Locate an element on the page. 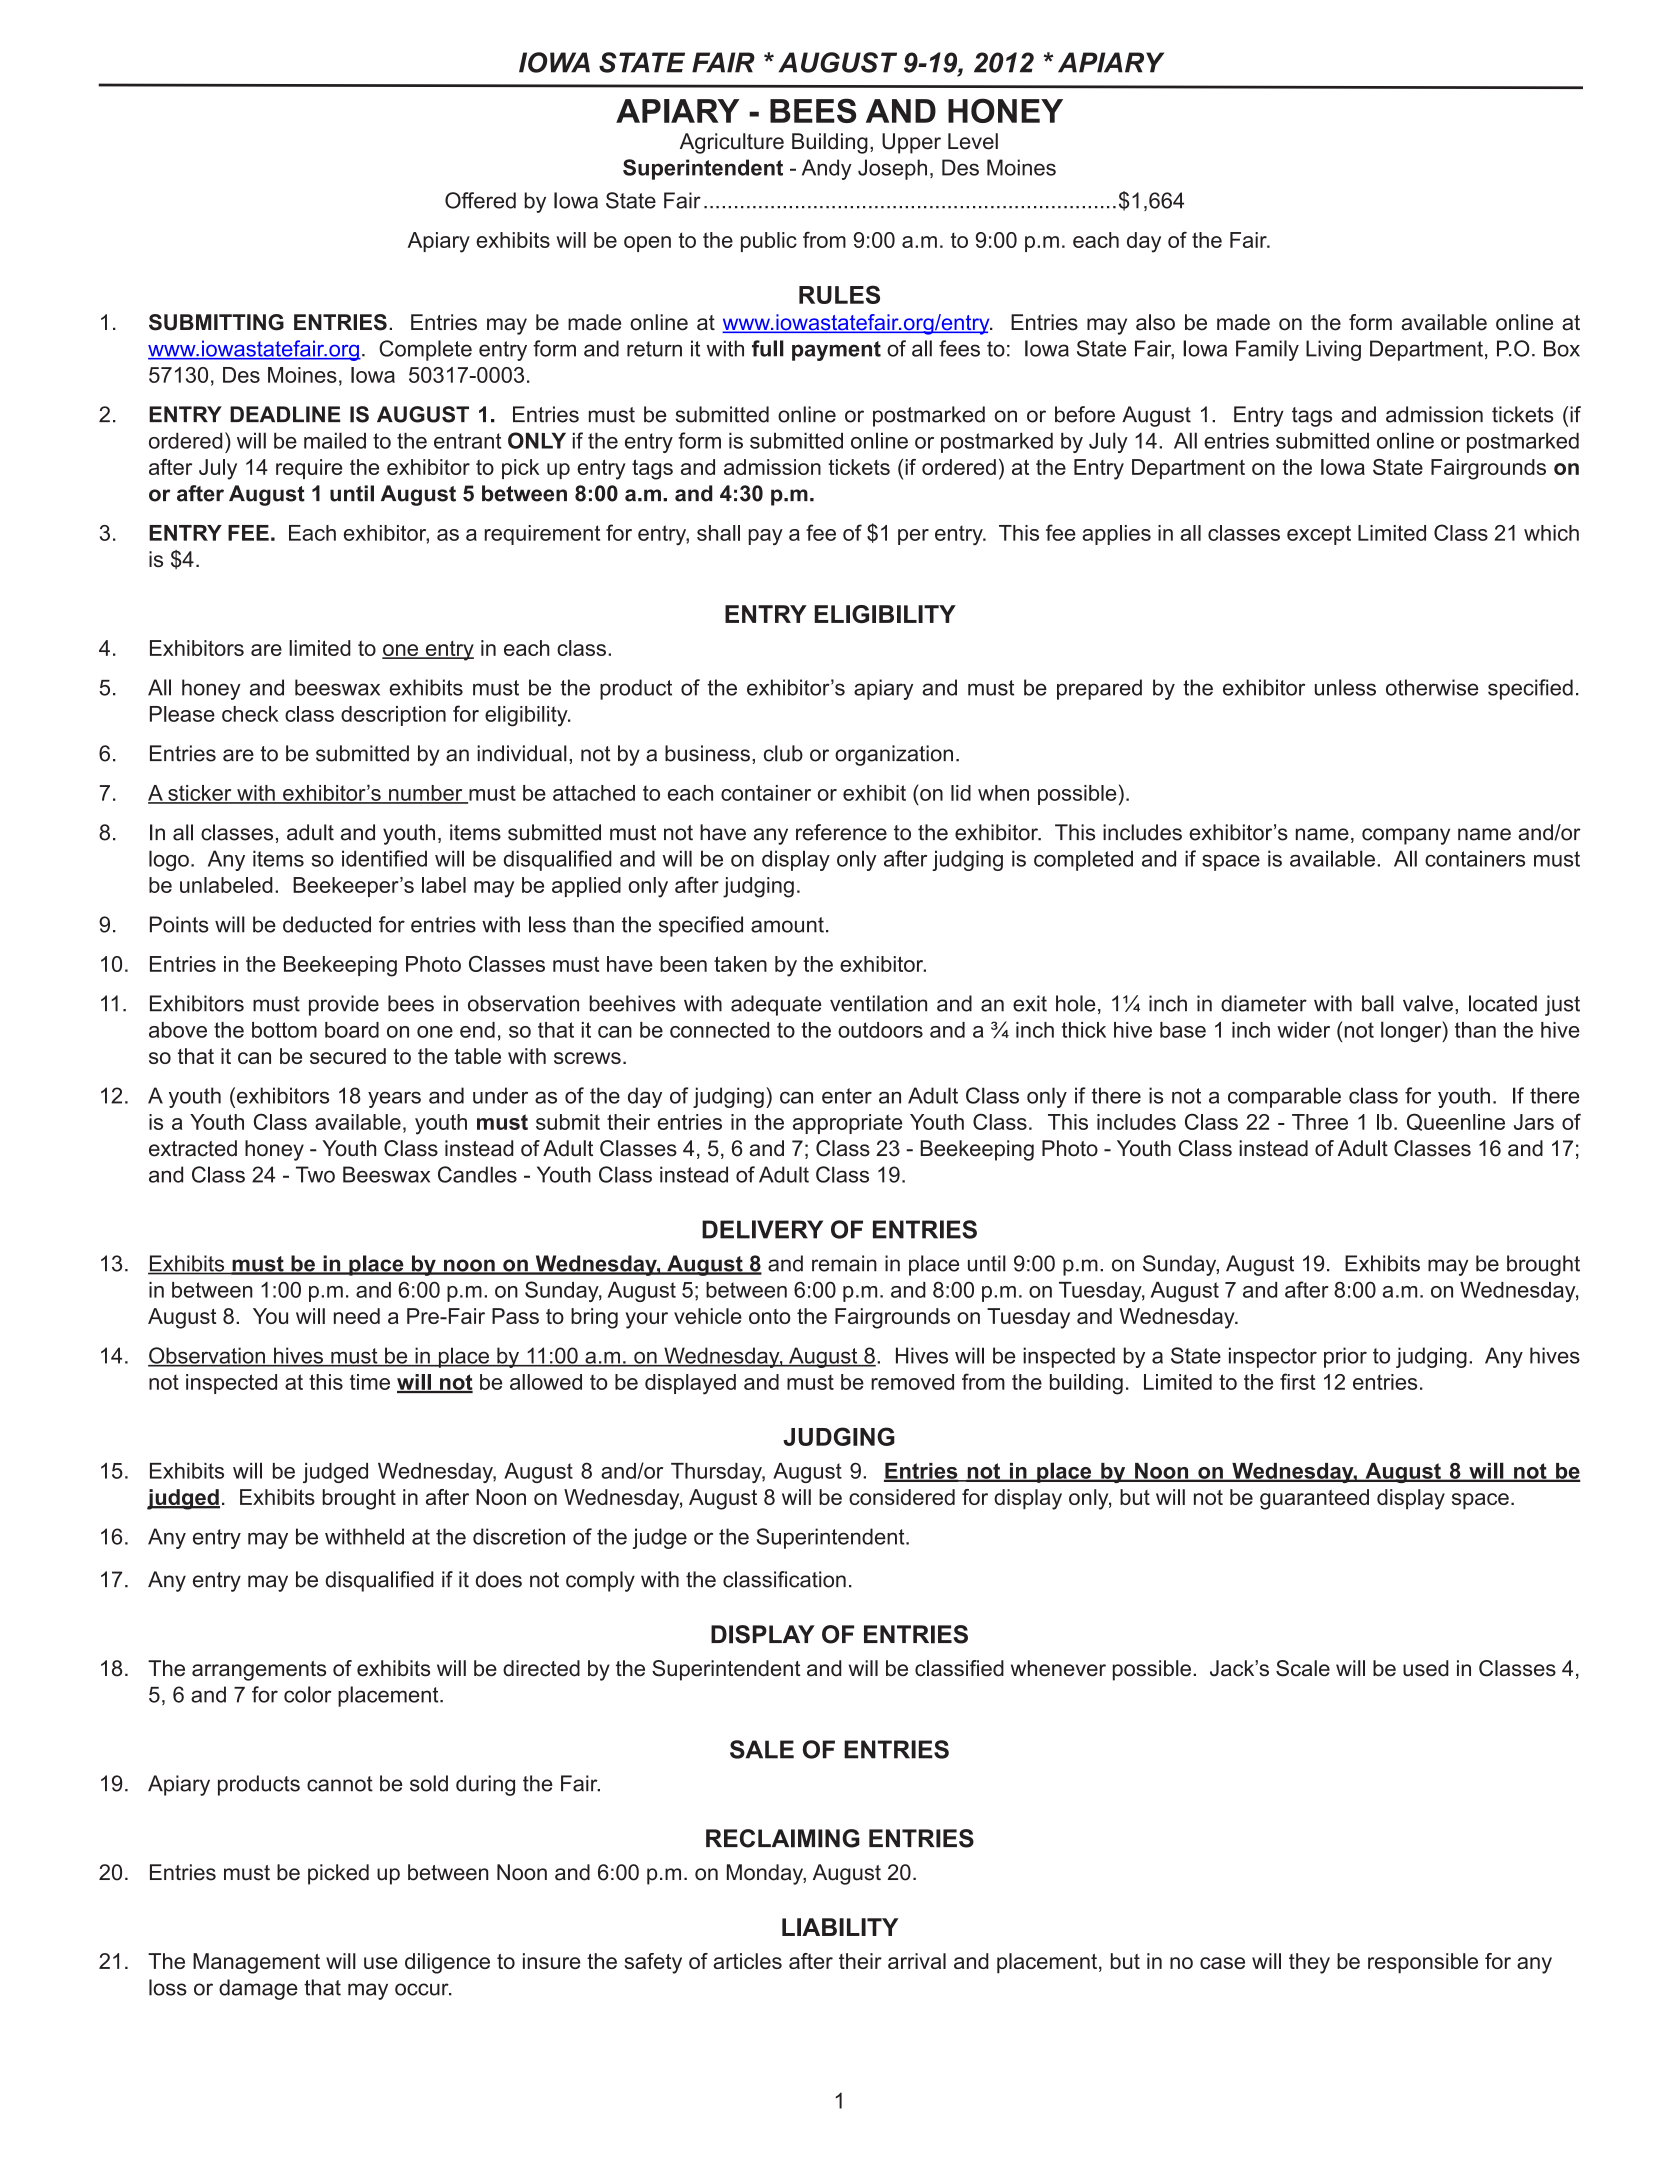 The image size is (1679, 2172). remain is located at coordinates (844, 1263).
